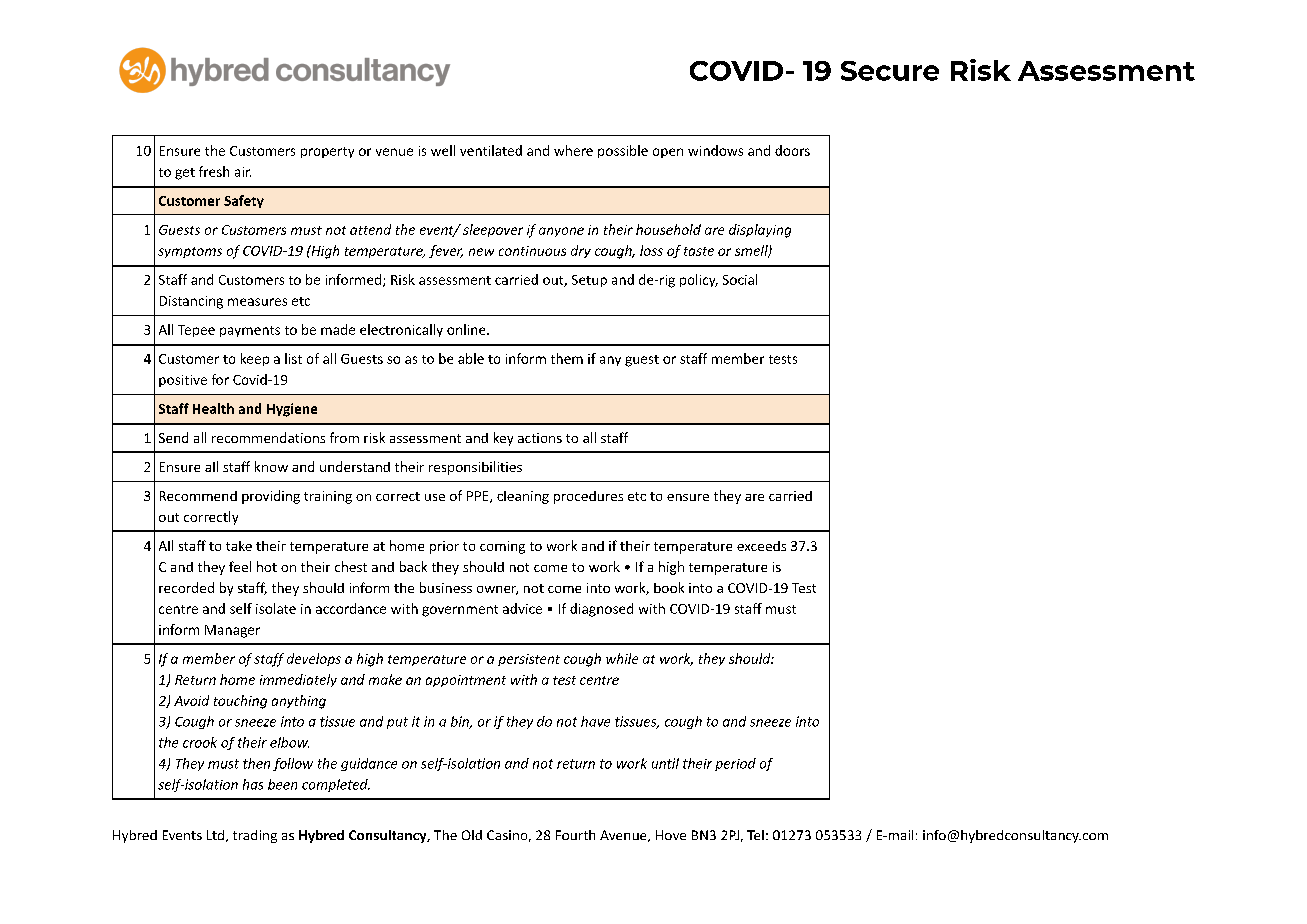 This screenshot has width=1307, height=924. Describe the element at coordinates (890, 71) in the screenshot. I see `Secure` at that location.
